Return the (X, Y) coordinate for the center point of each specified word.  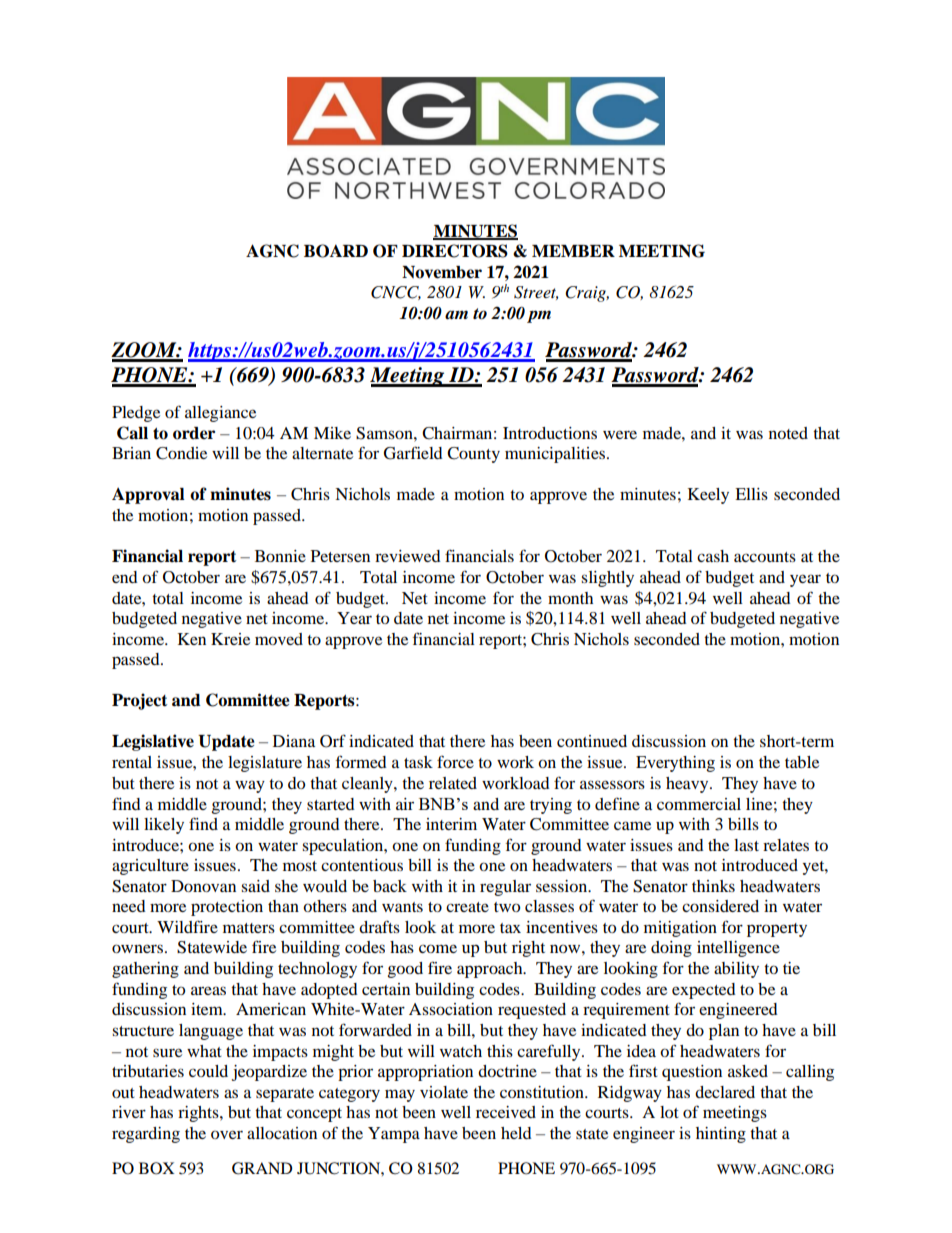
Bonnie (280, 556)
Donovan (203, 886)
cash (713, 556)
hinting (721, 1135)
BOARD (336, 251)
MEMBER (573, 251)
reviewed (408, 556)
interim (451, 824)
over (227, 1134)
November (442, 272)
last (746, 845)
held (516, 1133)
